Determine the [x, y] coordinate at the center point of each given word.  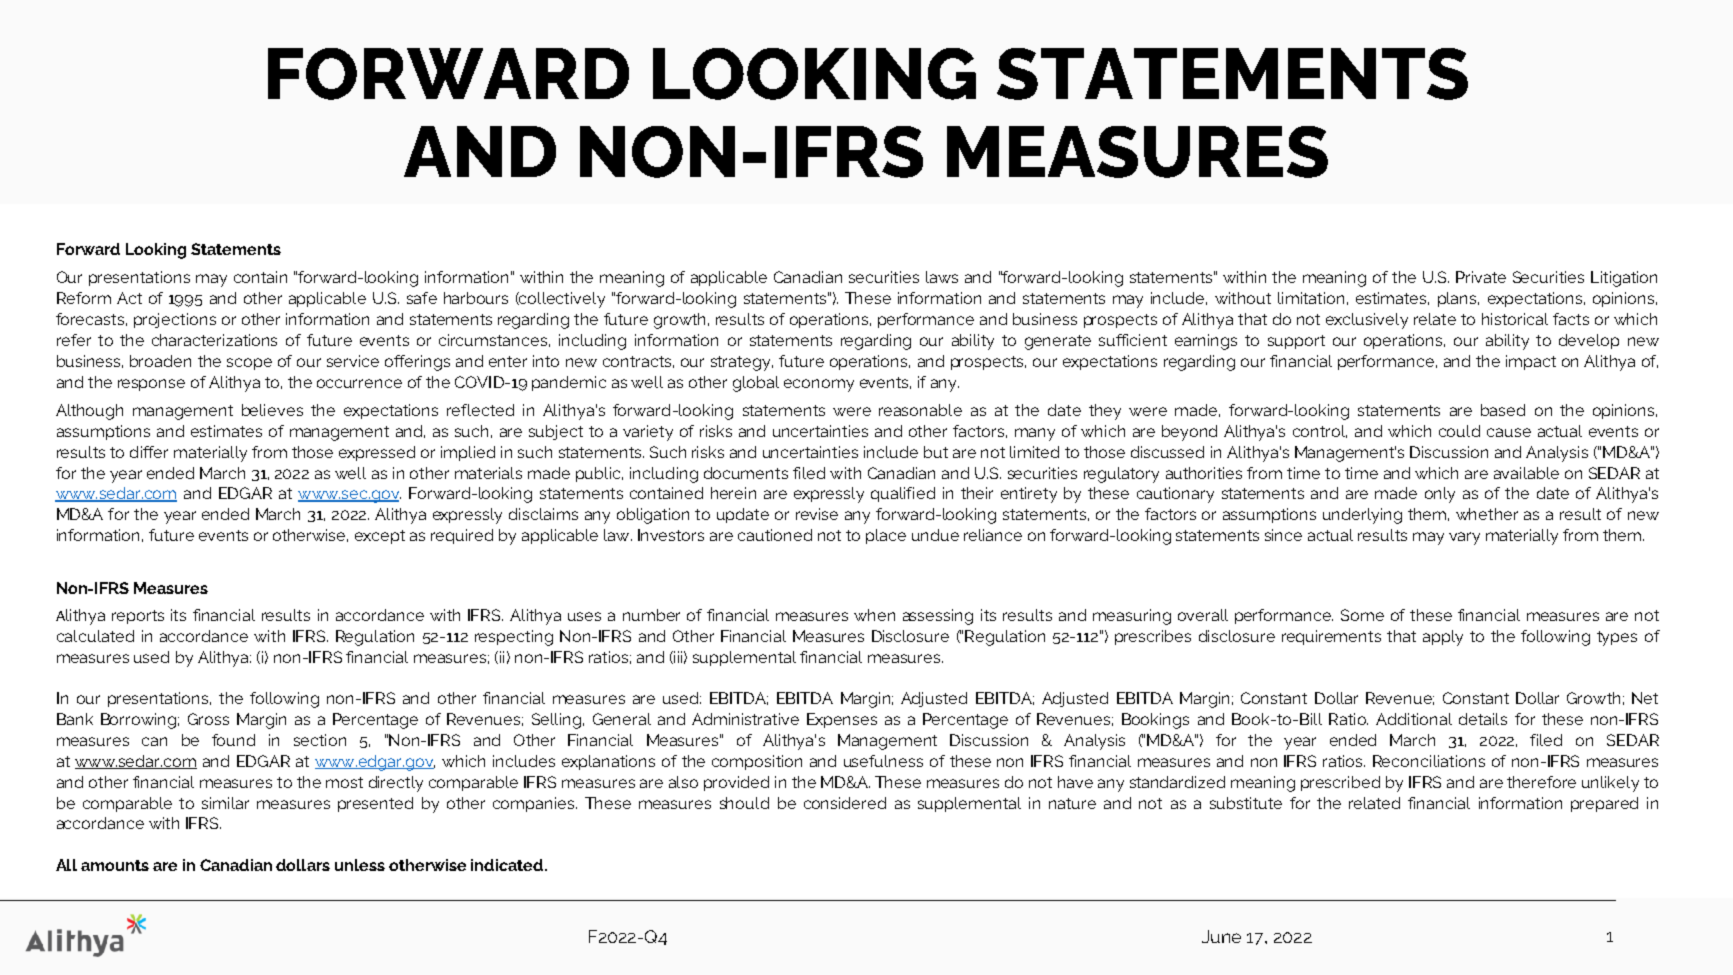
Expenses [842, 720]
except [380, 537]
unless [360, 865]
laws [942, 277]
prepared [1604, 804]
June [1221, 936]
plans [1458, 299]
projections [175, 320]
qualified [903, 494]
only [1440, 495]
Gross [208, 719]
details [1483, 719]
